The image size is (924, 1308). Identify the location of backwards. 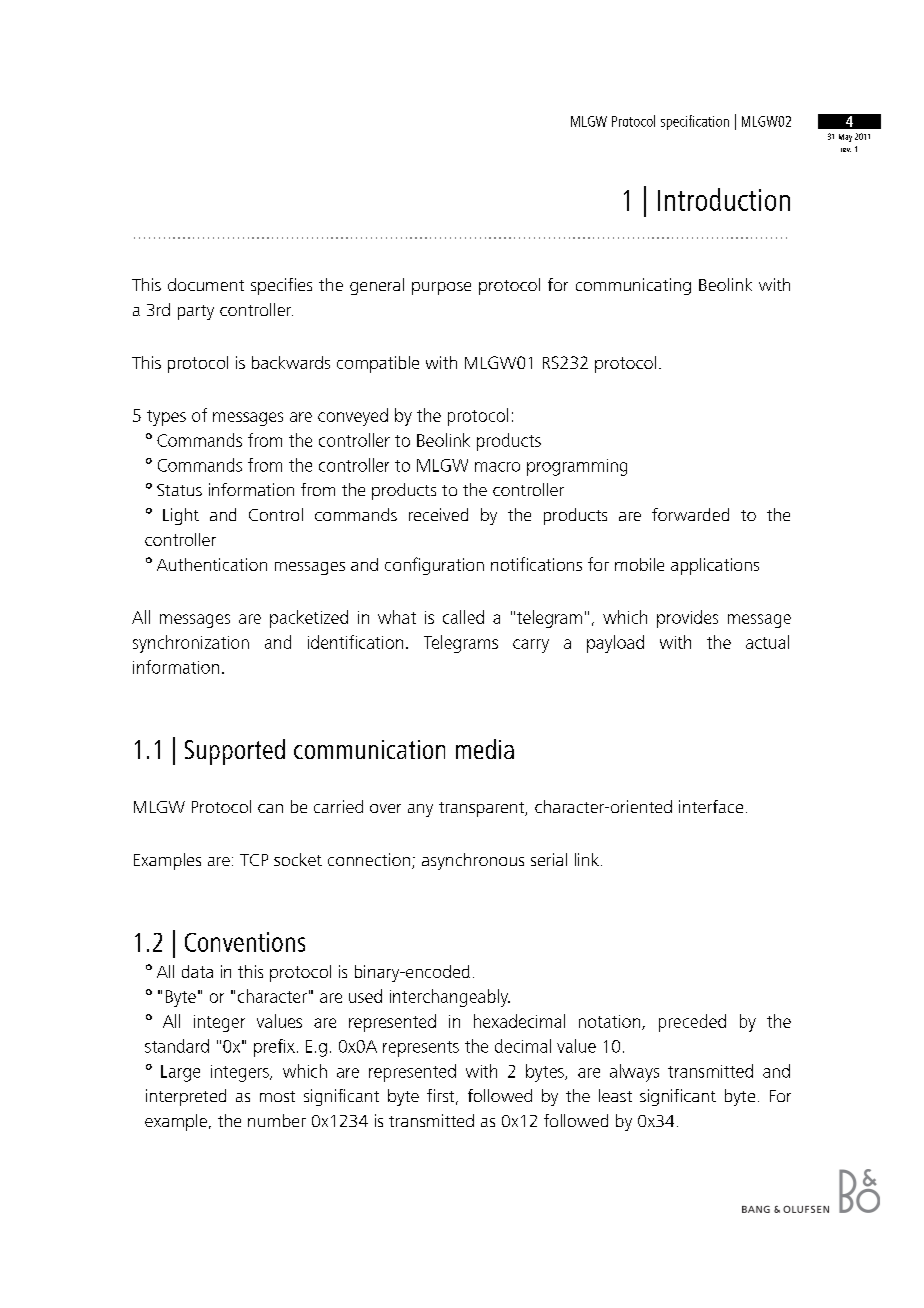
(291, 362).
